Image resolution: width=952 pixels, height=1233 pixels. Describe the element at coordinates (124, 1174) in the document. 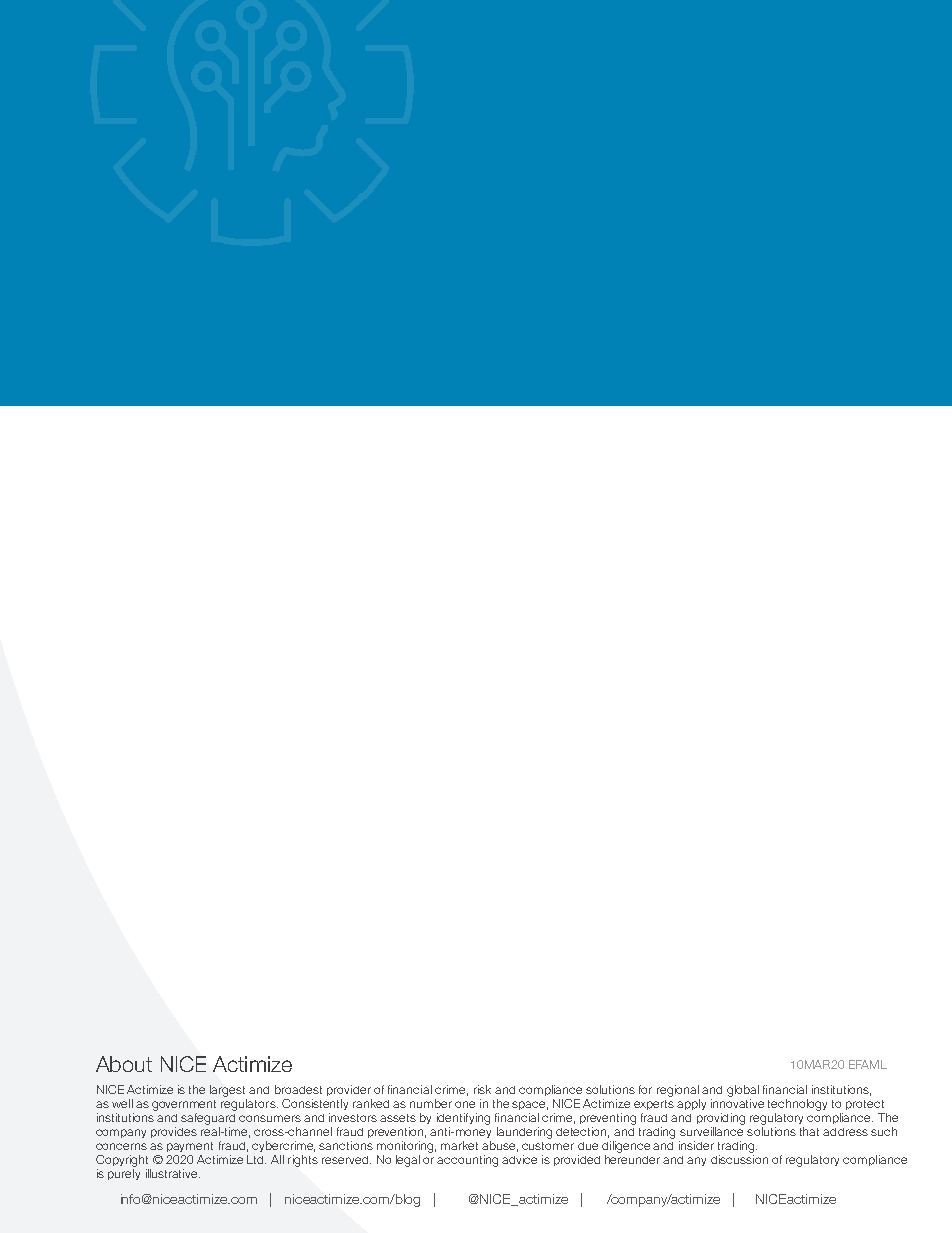

I see `purely` at that location.
